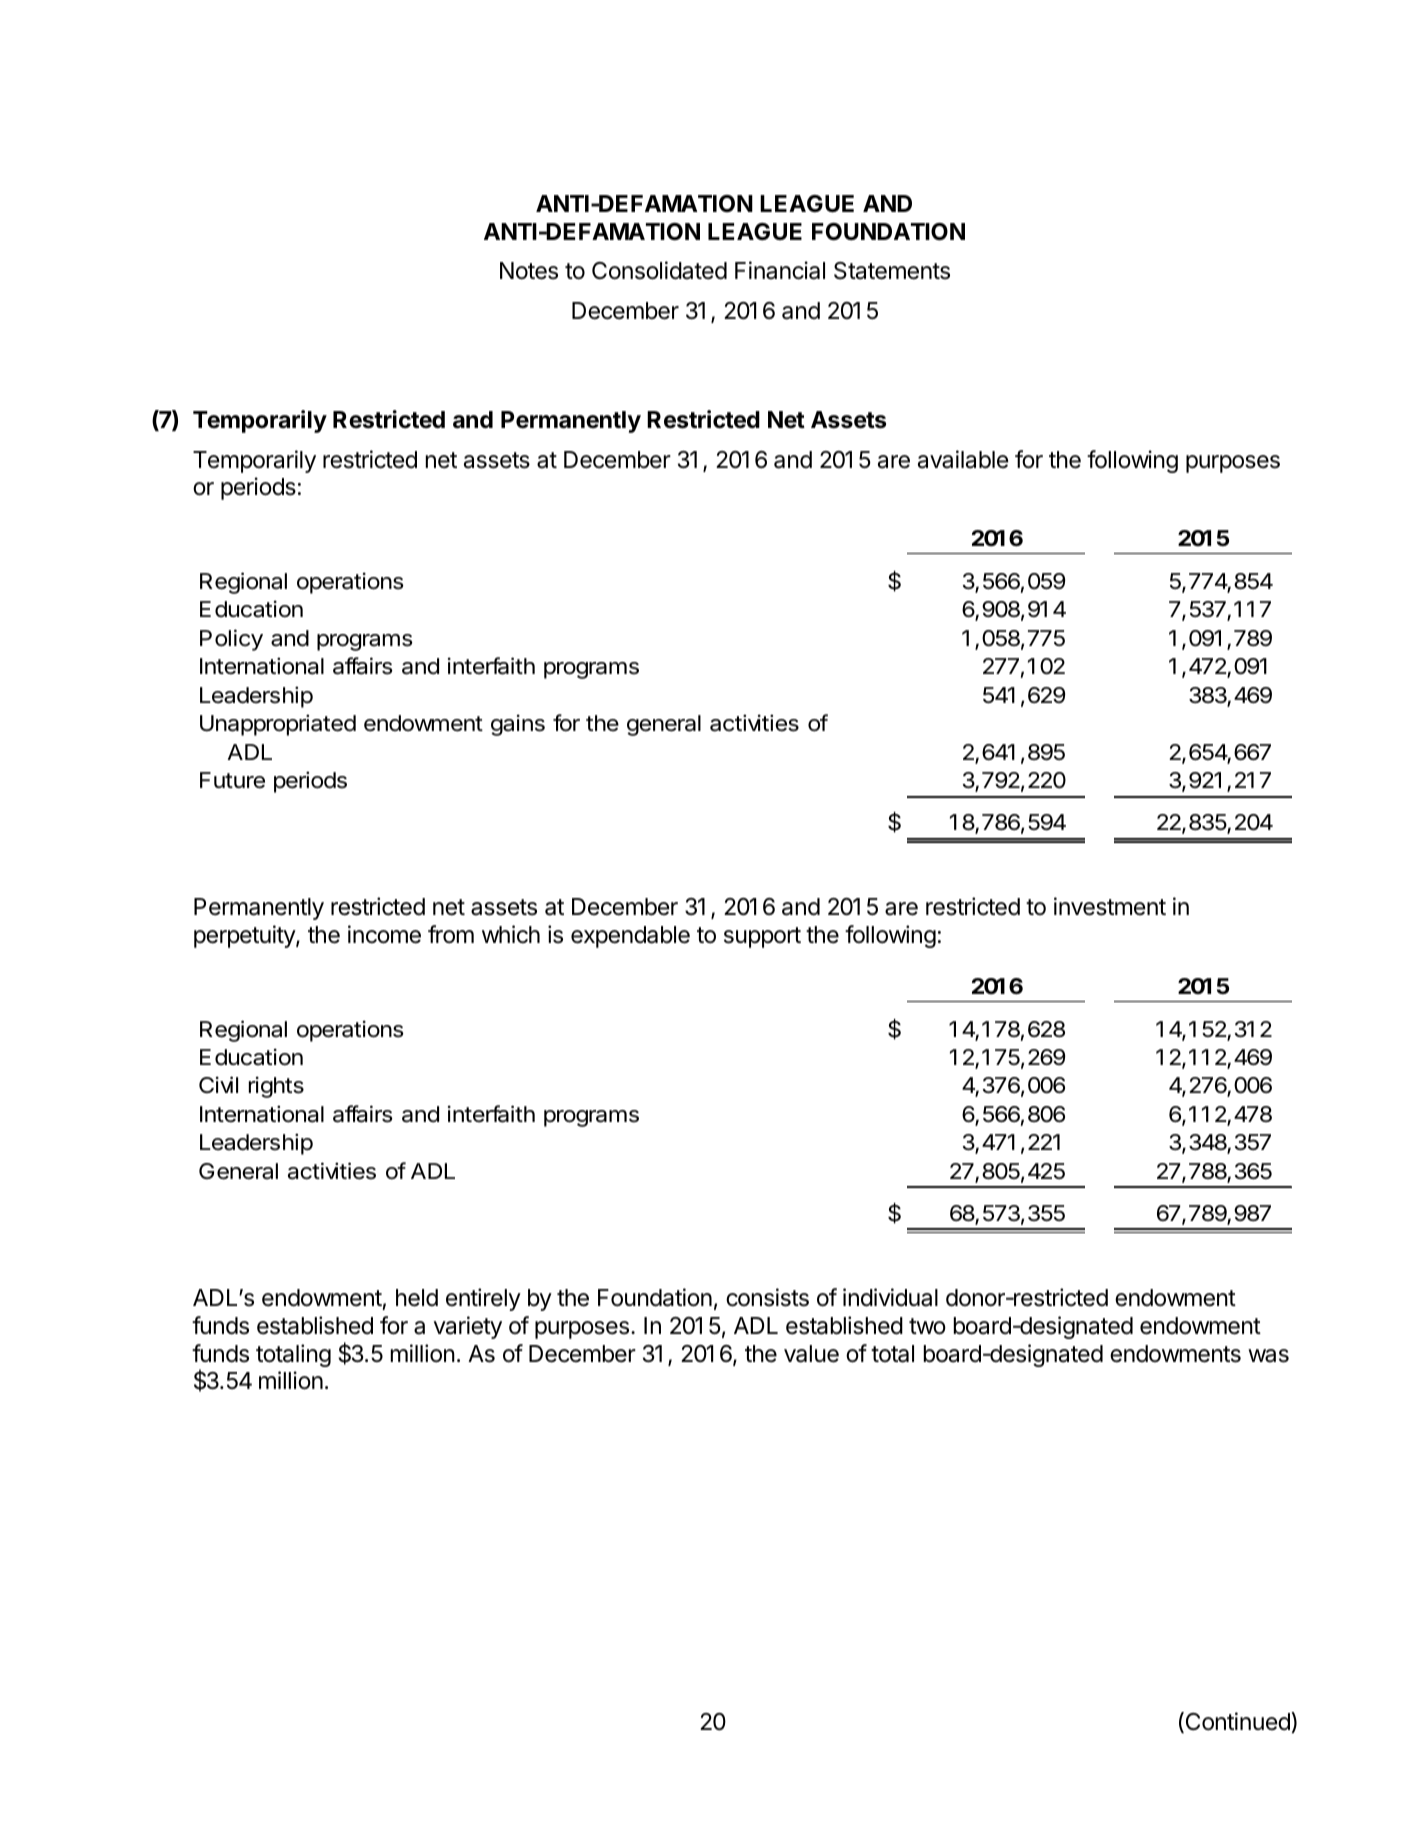 This screenshot has width=1424, height=1843. Describe the element at coordinates (767, 1297) in the screenshot. I see `consists` at that location.
